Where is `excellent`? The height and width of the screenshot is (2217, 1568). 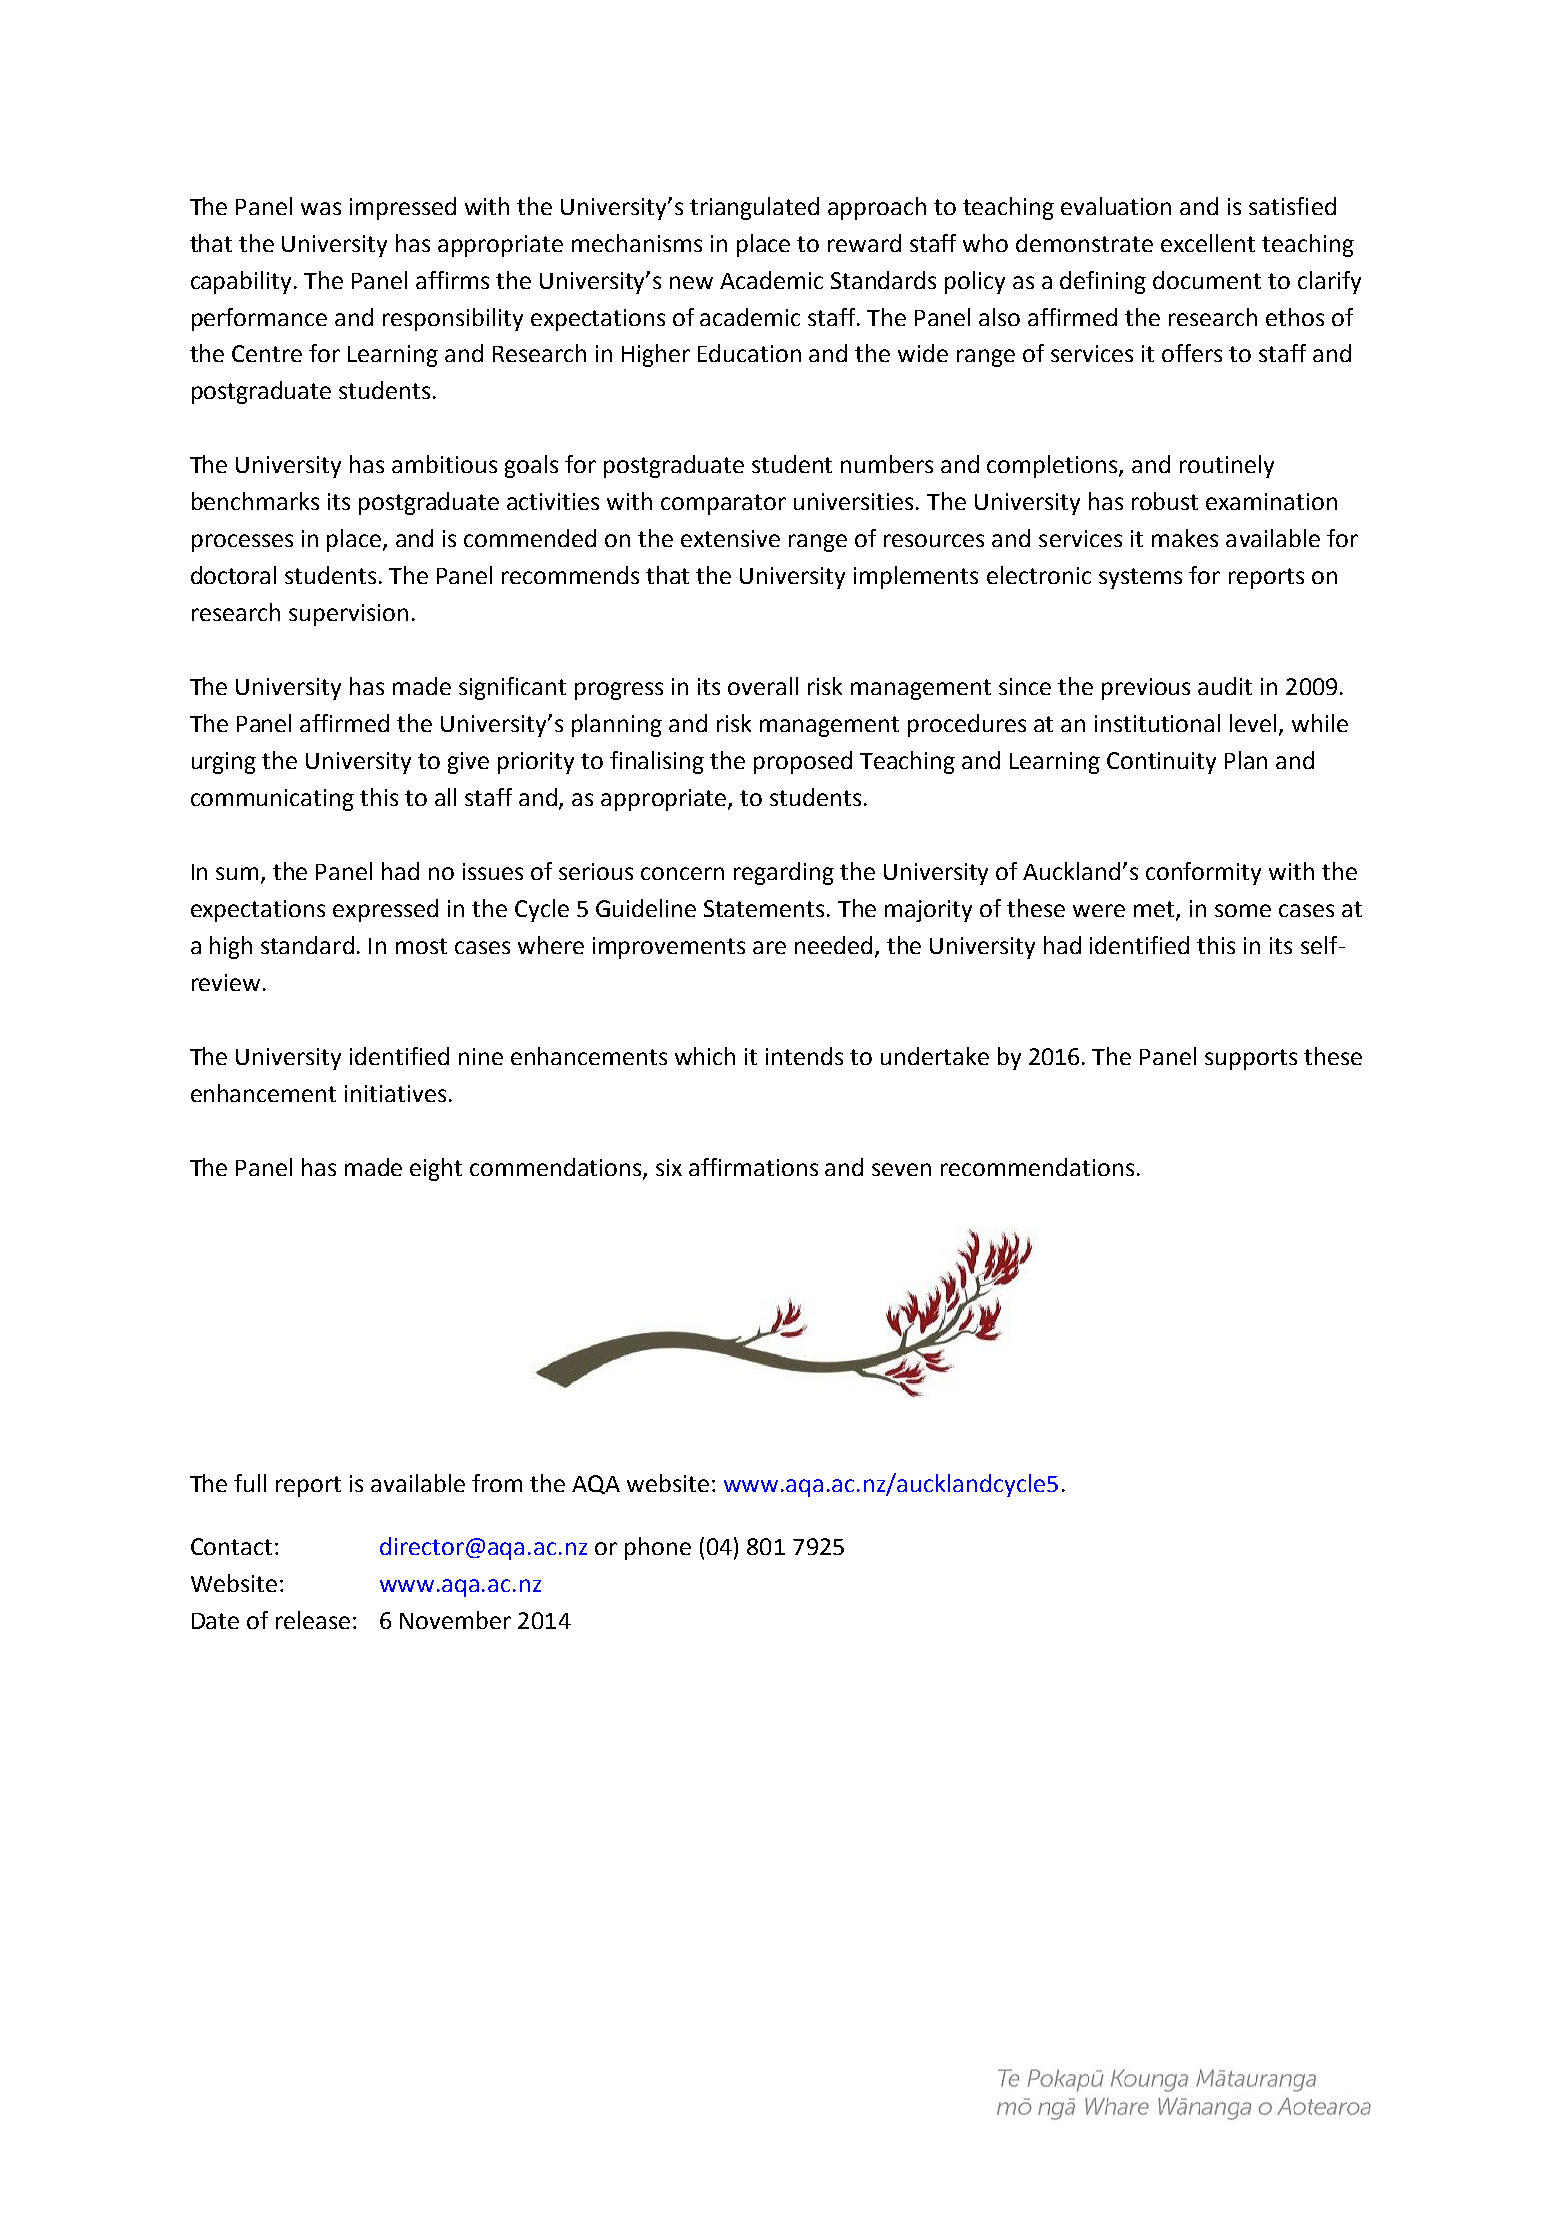
excellent is located at coordinates (1208, 243).
